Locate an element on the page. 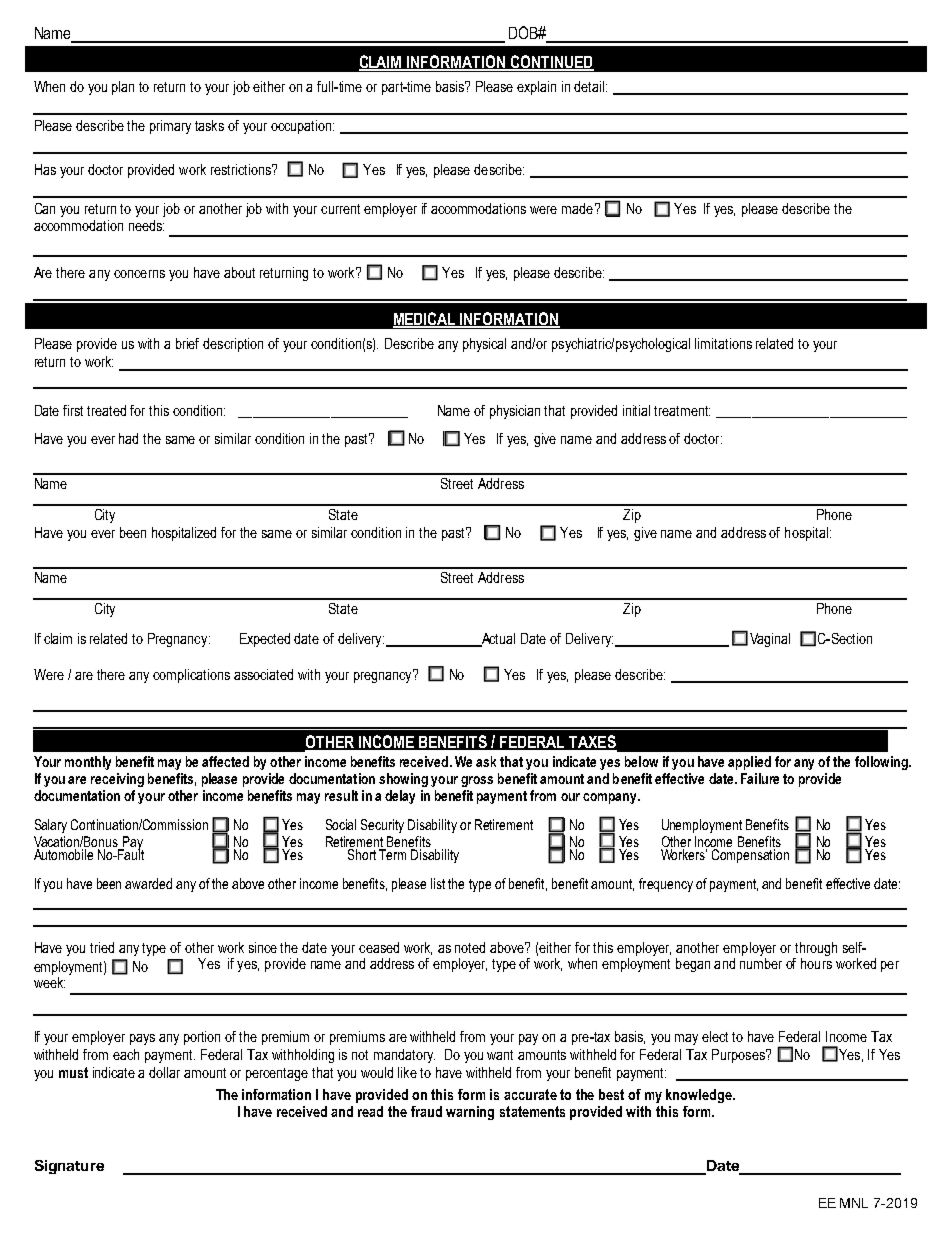  explain is located at coordinates (536, 88).
